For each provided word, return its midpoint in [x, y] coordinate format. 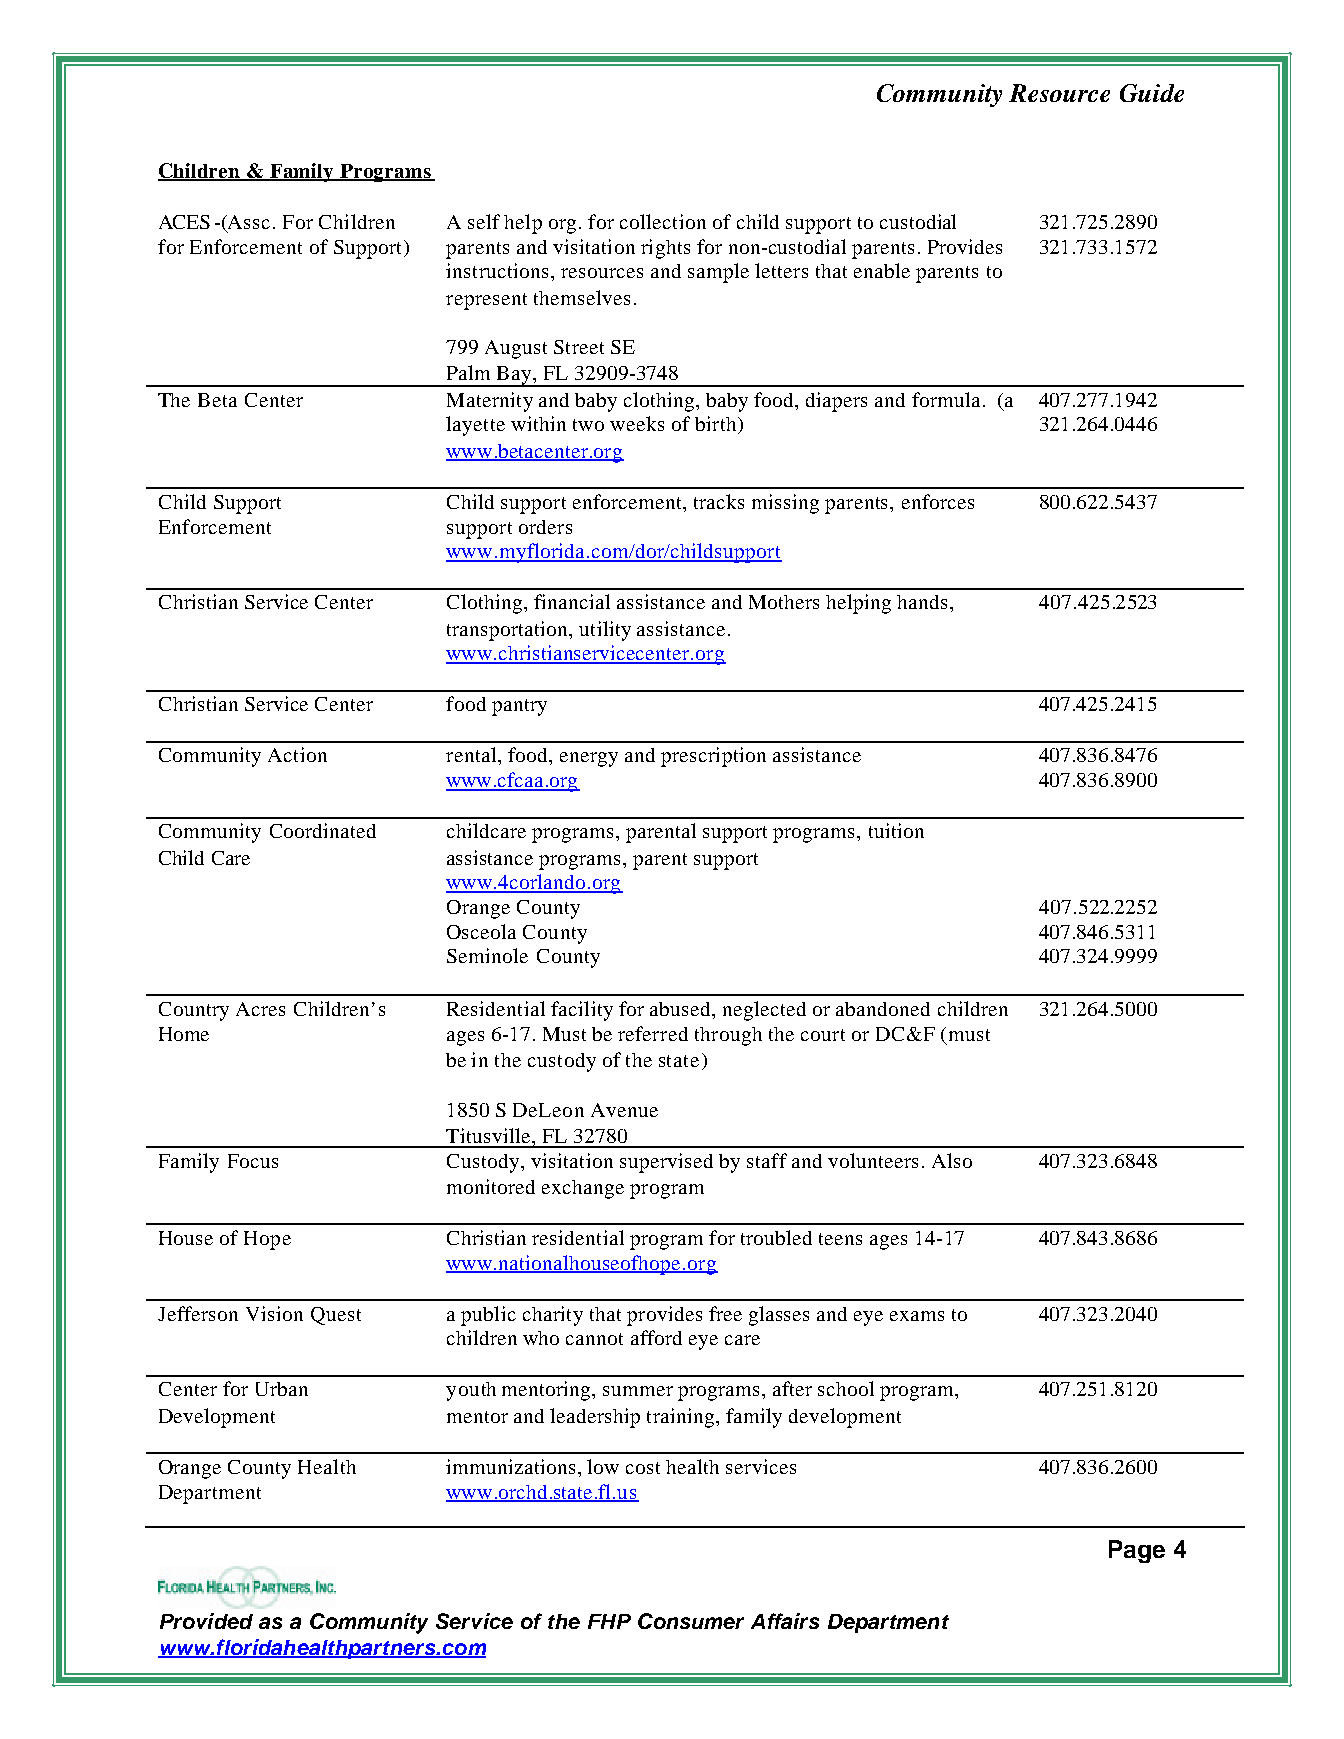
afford [656, 1337]
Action [297, 754]
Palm [468, 372]
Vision [274, 1313]
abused [682, 1010]
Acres [260, 1009]
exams [917, 1316]
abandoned [883, 1009]
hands [924, 602]
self [484, 221]
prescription [713, 757]
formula [948, 399]
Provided [206, 1621]
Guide [1152, 93]
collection [663, 221]
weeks [637, 423]
